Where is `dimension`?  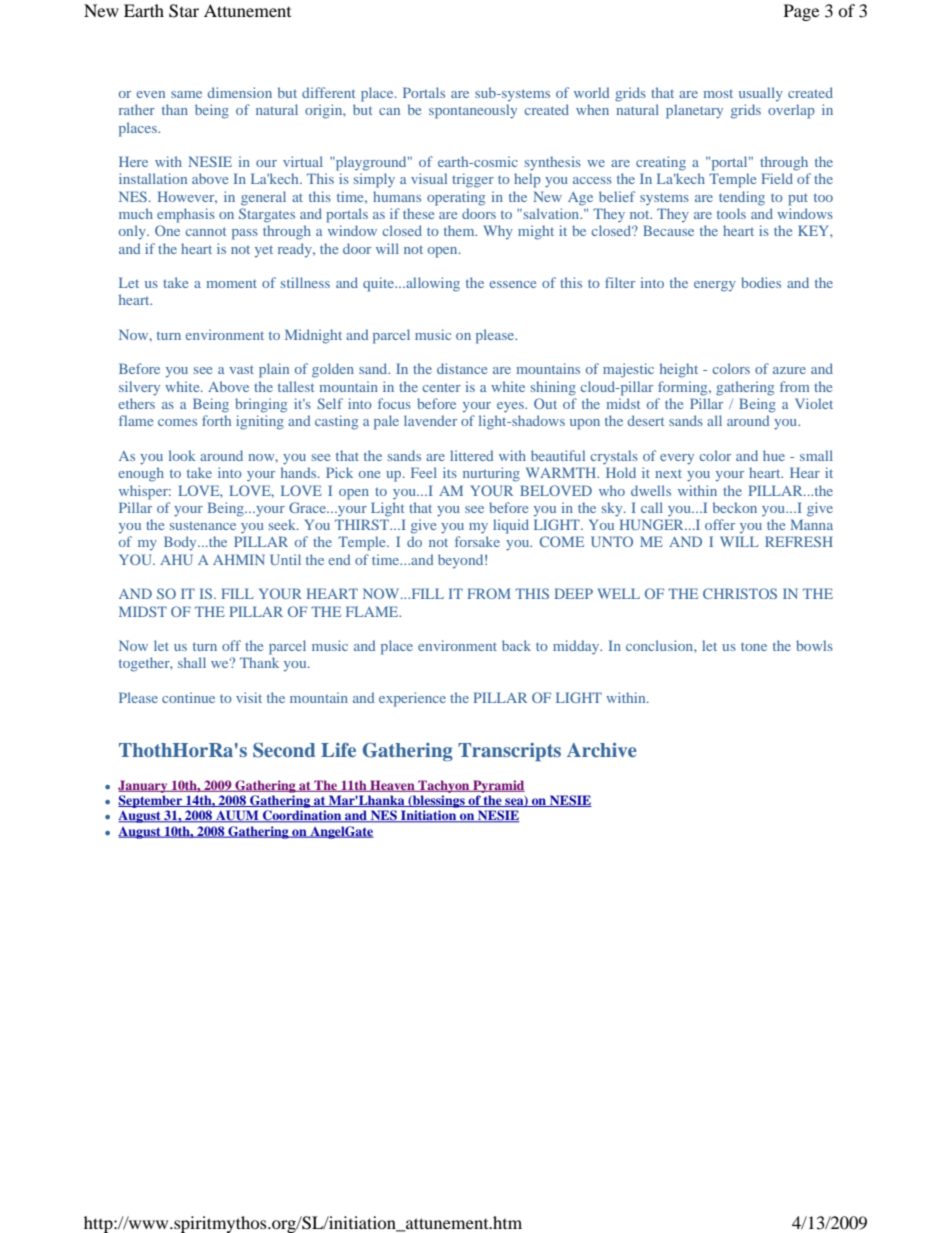 dimension is located at coordinates (240, 92).
